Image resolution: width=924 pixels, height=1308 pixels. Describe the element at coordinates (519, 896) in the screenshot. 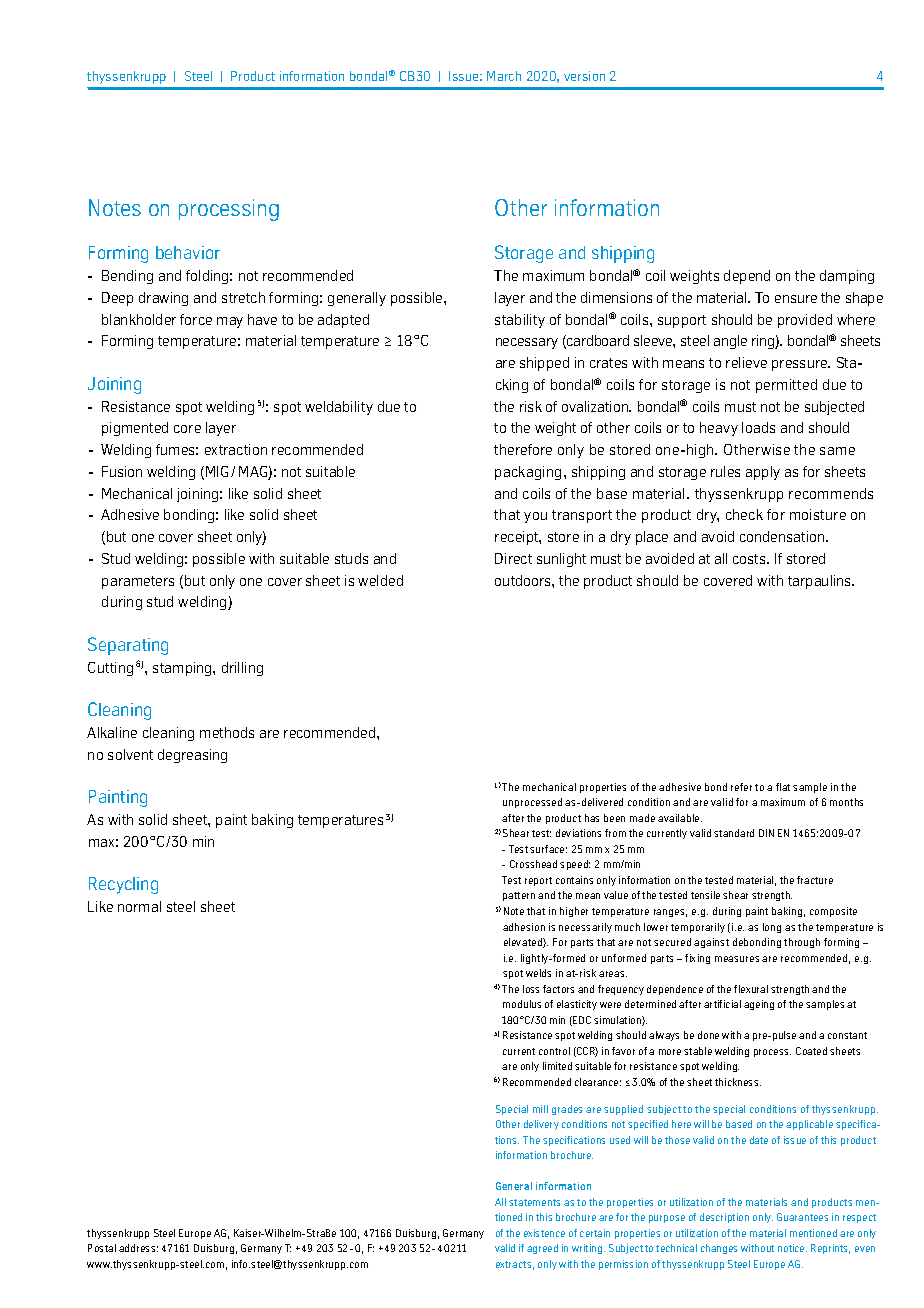

I see `pattern` at that location.
